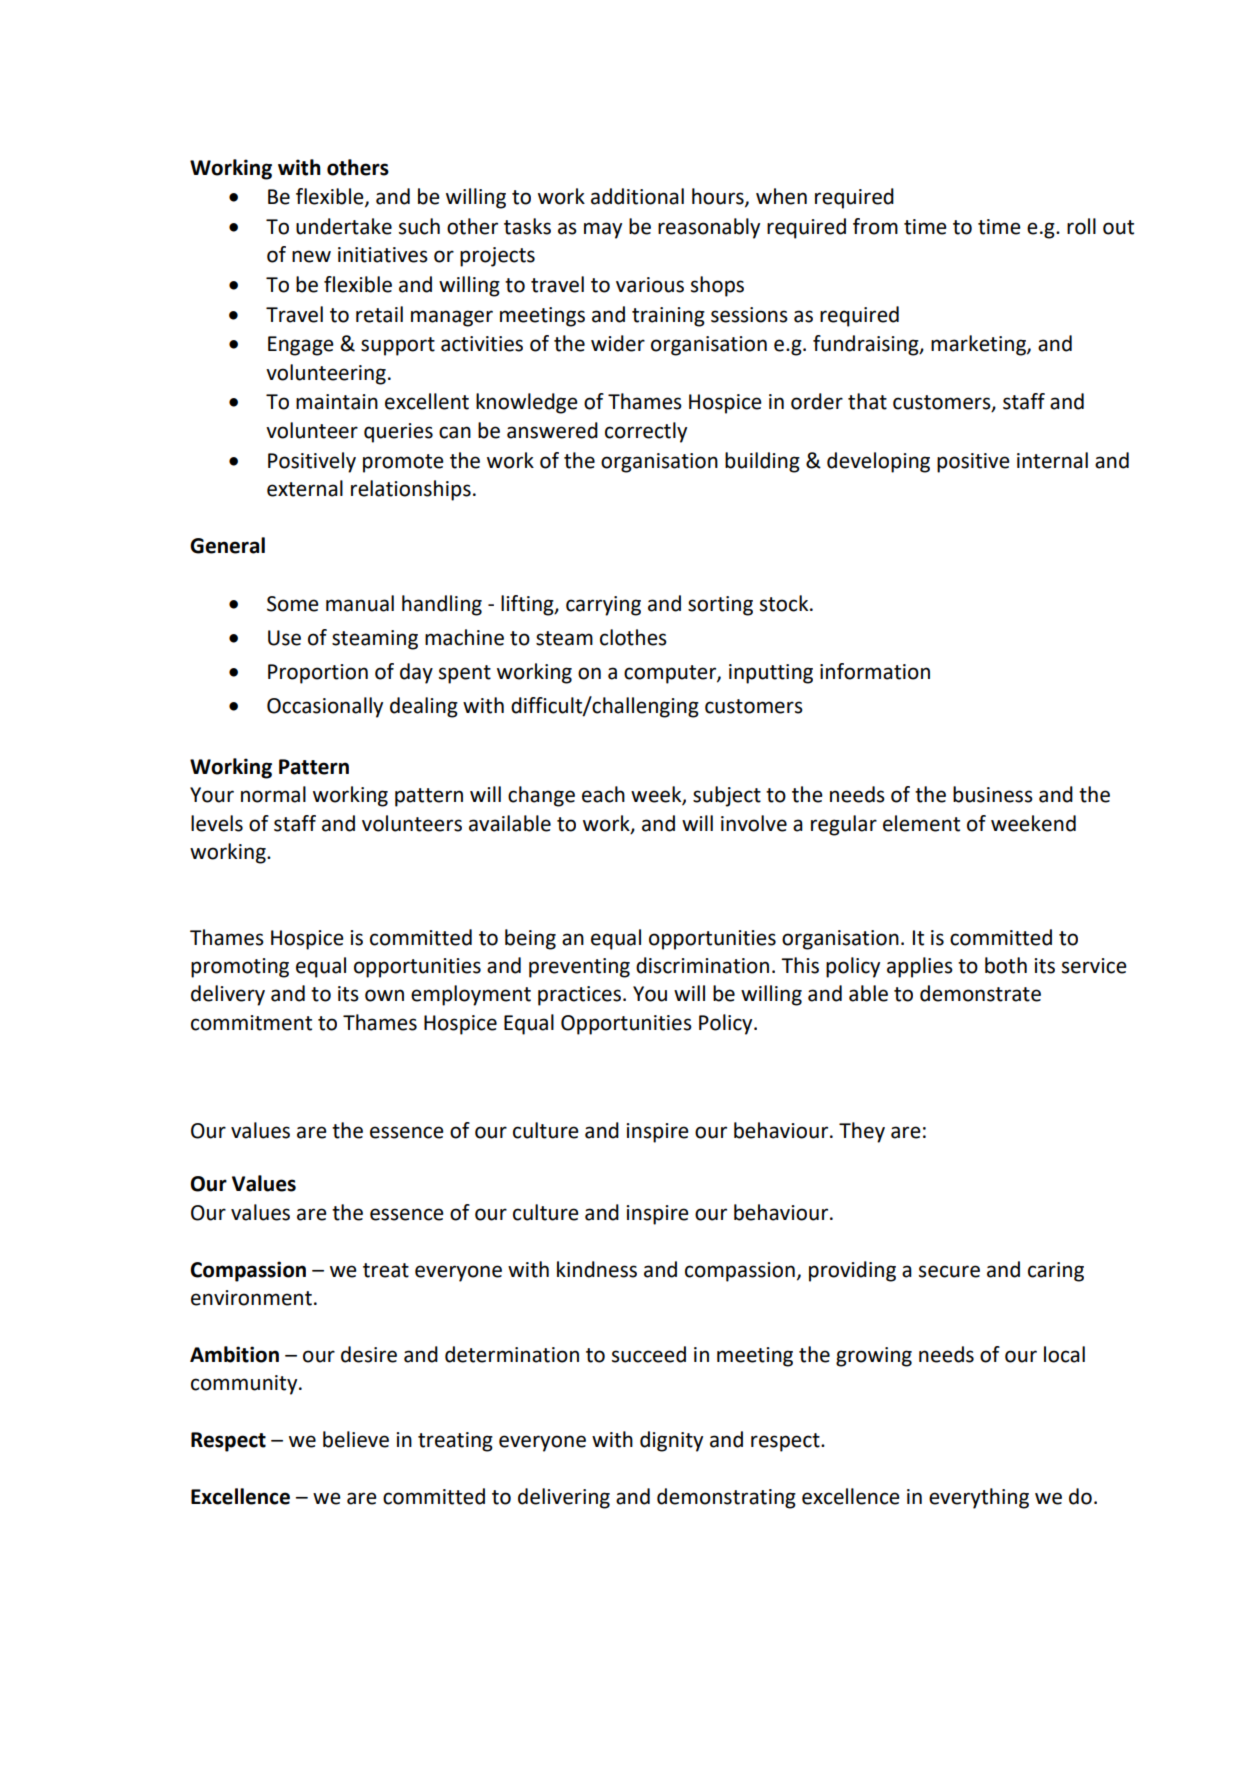 The width and height of the page is (1260, 1783). What do you see at coordinates (709, 228) in the page?
I see `reasonably` at bounding box center [709, 228].
